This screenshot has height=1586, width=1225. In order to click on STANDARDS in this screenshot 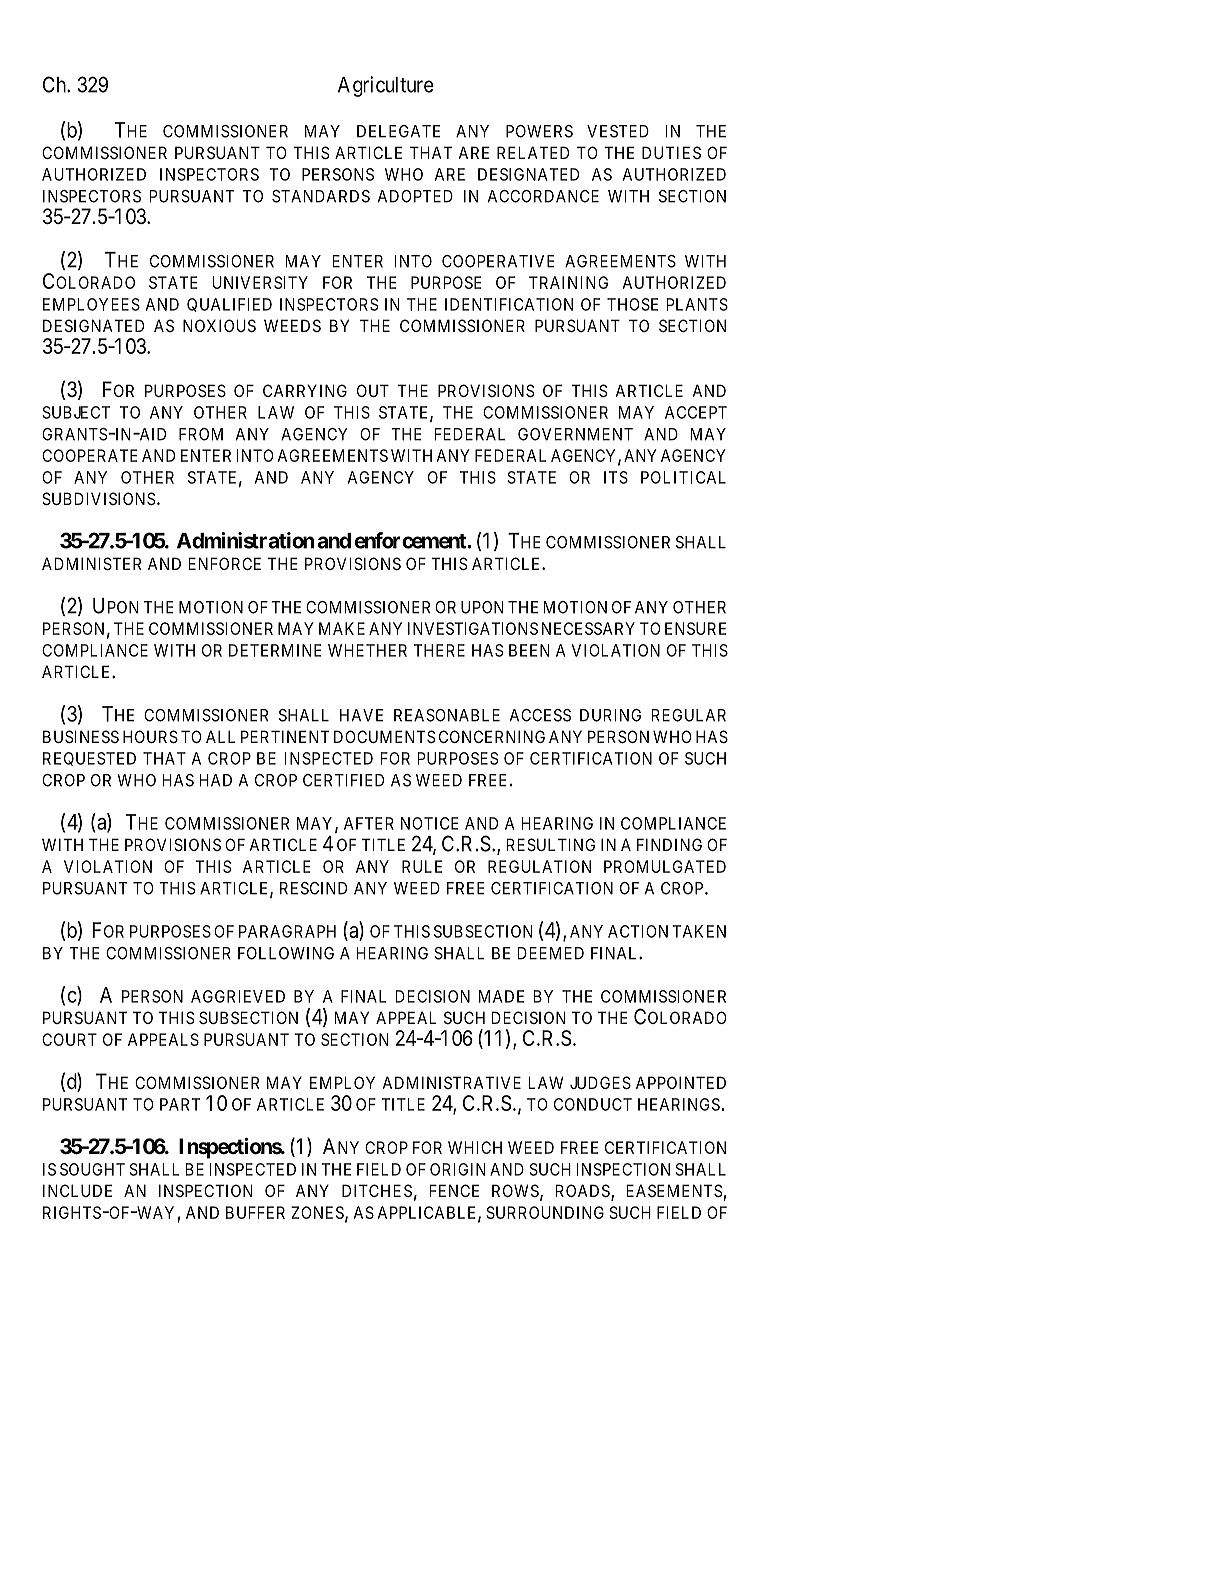, I will do `click(321, 196)`.
